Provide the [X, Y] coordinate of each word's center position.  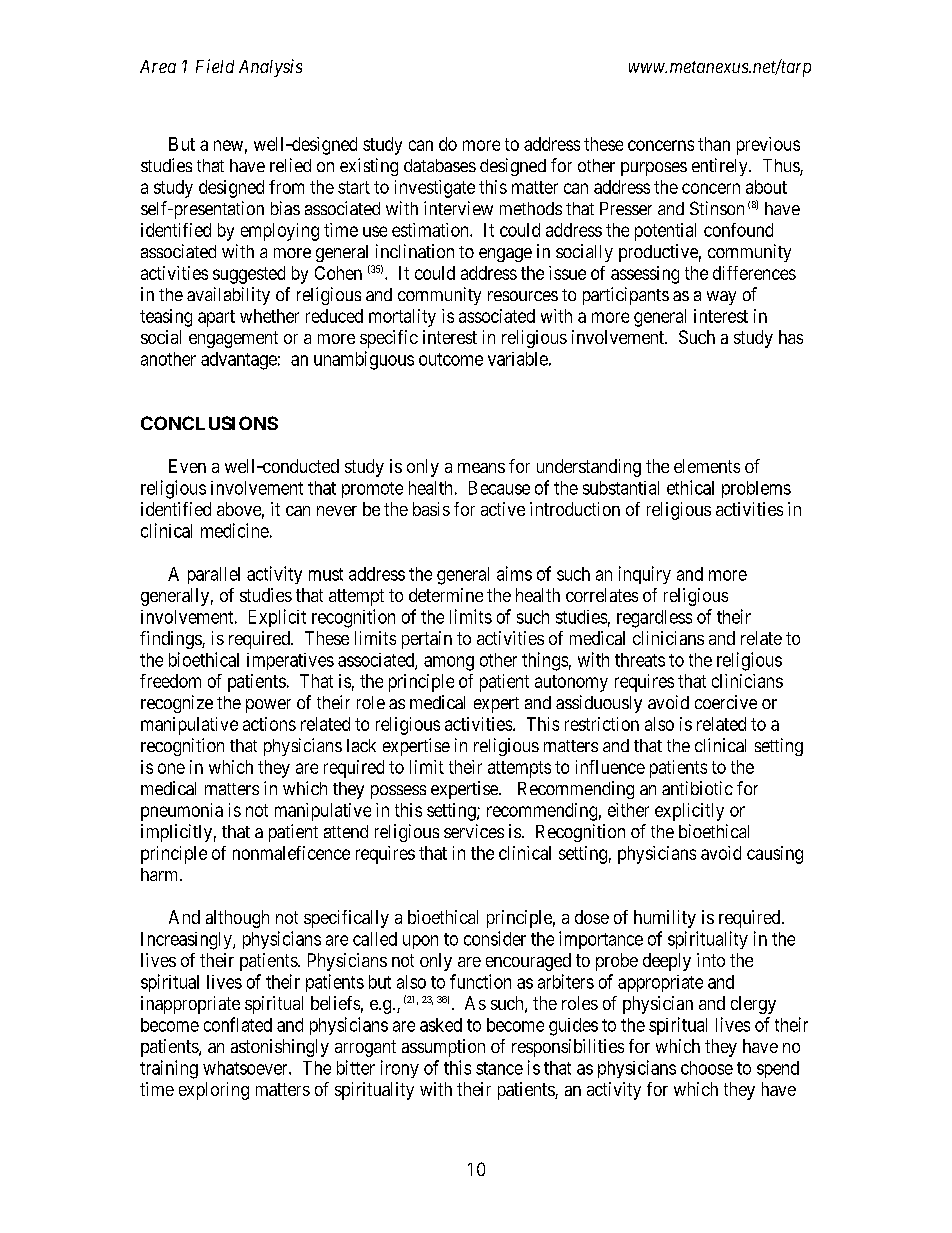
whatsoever [246, 1068]
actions [269, 724]
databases [440, 165]
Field [215, 66]
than [714, 144]
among [449, 663]
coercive [726, 702]
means [481, 468]
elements [707, 466]
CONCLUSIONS [209, 423]
